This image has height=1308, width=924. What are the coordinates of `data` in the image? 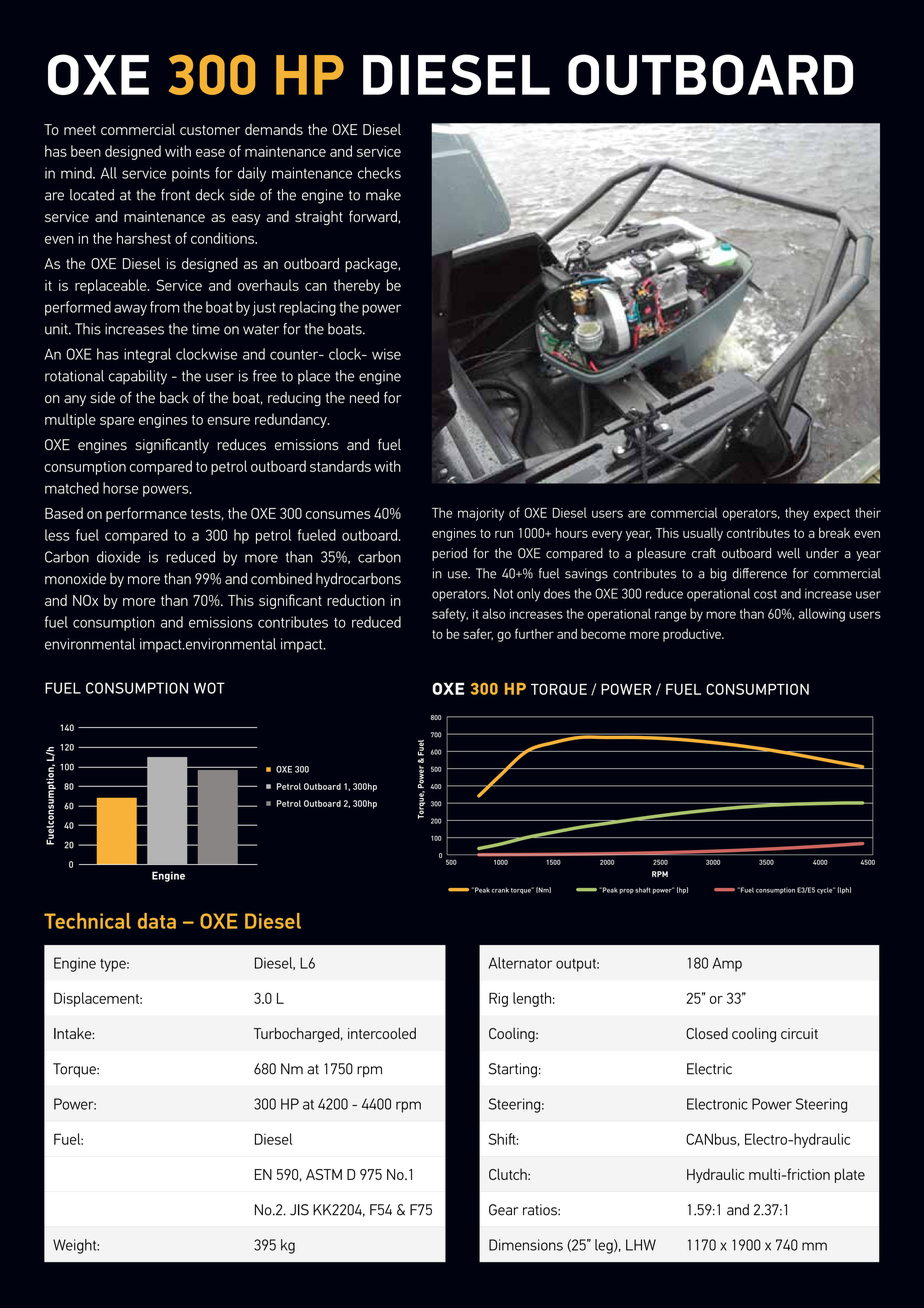 It's located at (157, 921).
